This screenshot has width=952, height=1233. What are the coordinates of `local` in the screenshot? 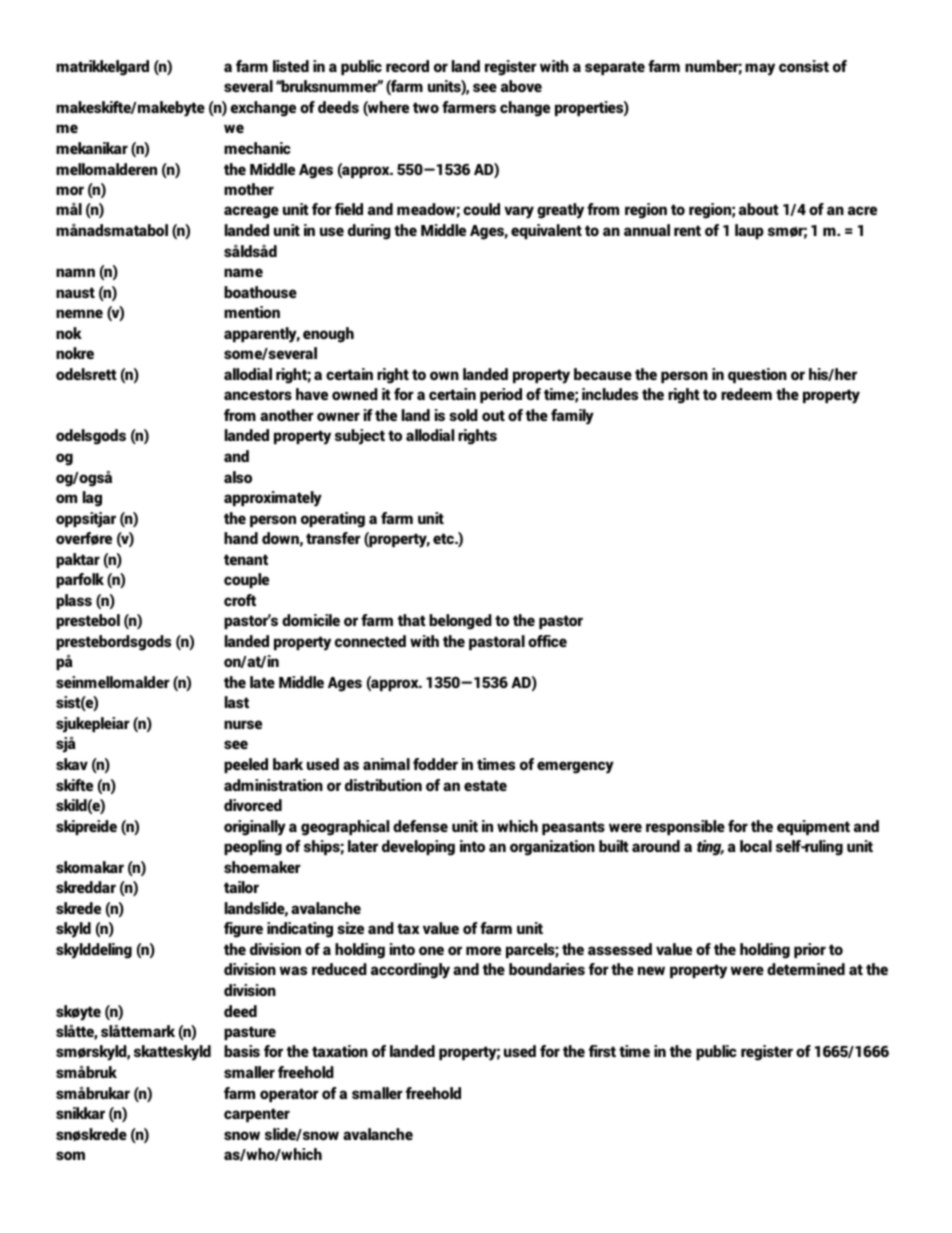 It's located at (756, 846).
